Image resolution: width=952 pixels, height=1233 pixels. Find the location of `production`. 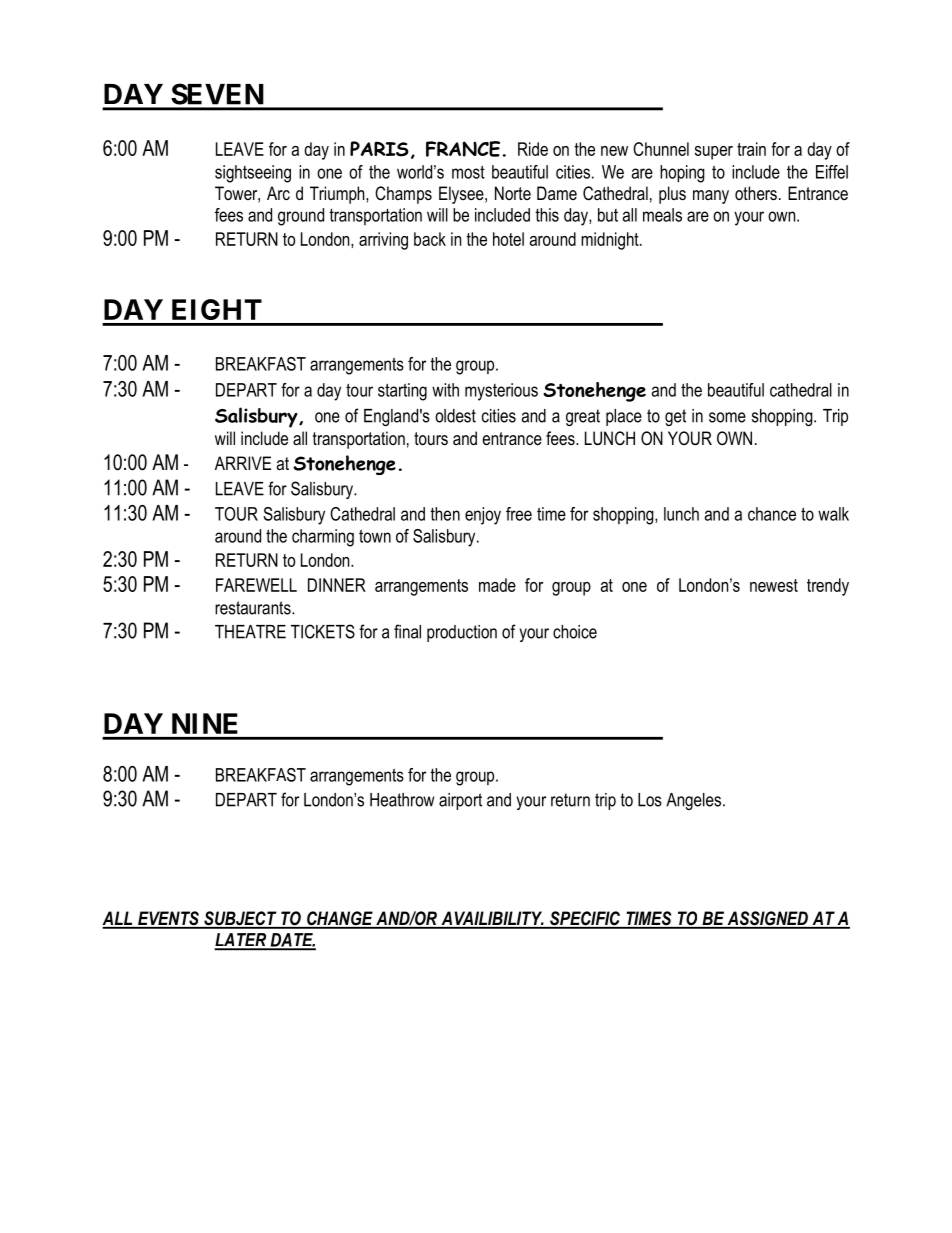

production is located at coordinates (462, 633).
